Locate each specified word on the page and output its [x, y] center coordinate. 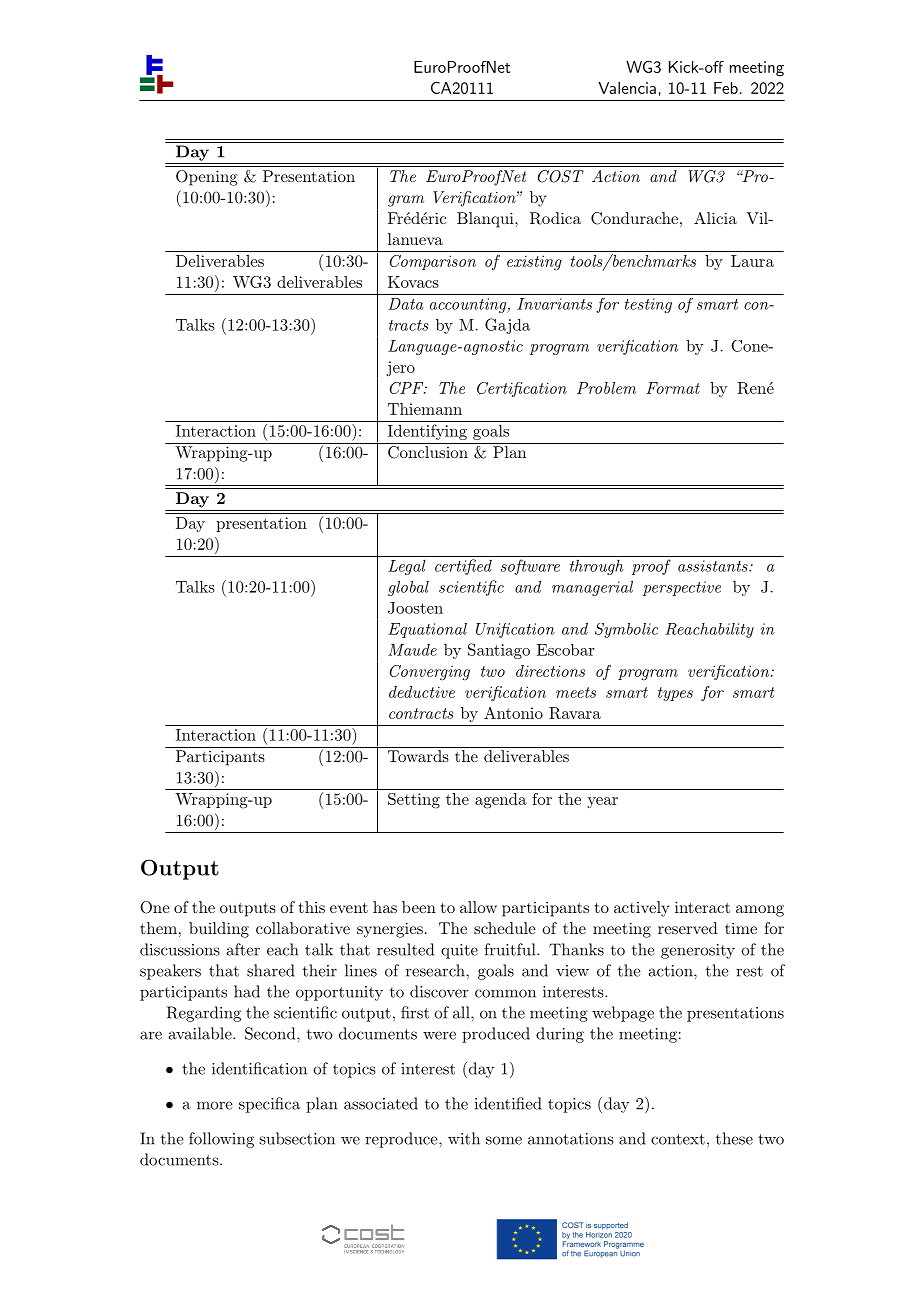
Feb [726, 88]
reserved [688, 928]
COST [561, 176]
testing [648, 305]
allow [478, 907]
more [215, 1105]
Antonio [513, 713]
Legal [407, 567]
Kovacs [413, 282]
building [219, 930]
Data [406, 304]
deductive [422, 692]
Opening [207, 178]
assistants [714, 566]
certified [463, 567]
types [675, 694]
